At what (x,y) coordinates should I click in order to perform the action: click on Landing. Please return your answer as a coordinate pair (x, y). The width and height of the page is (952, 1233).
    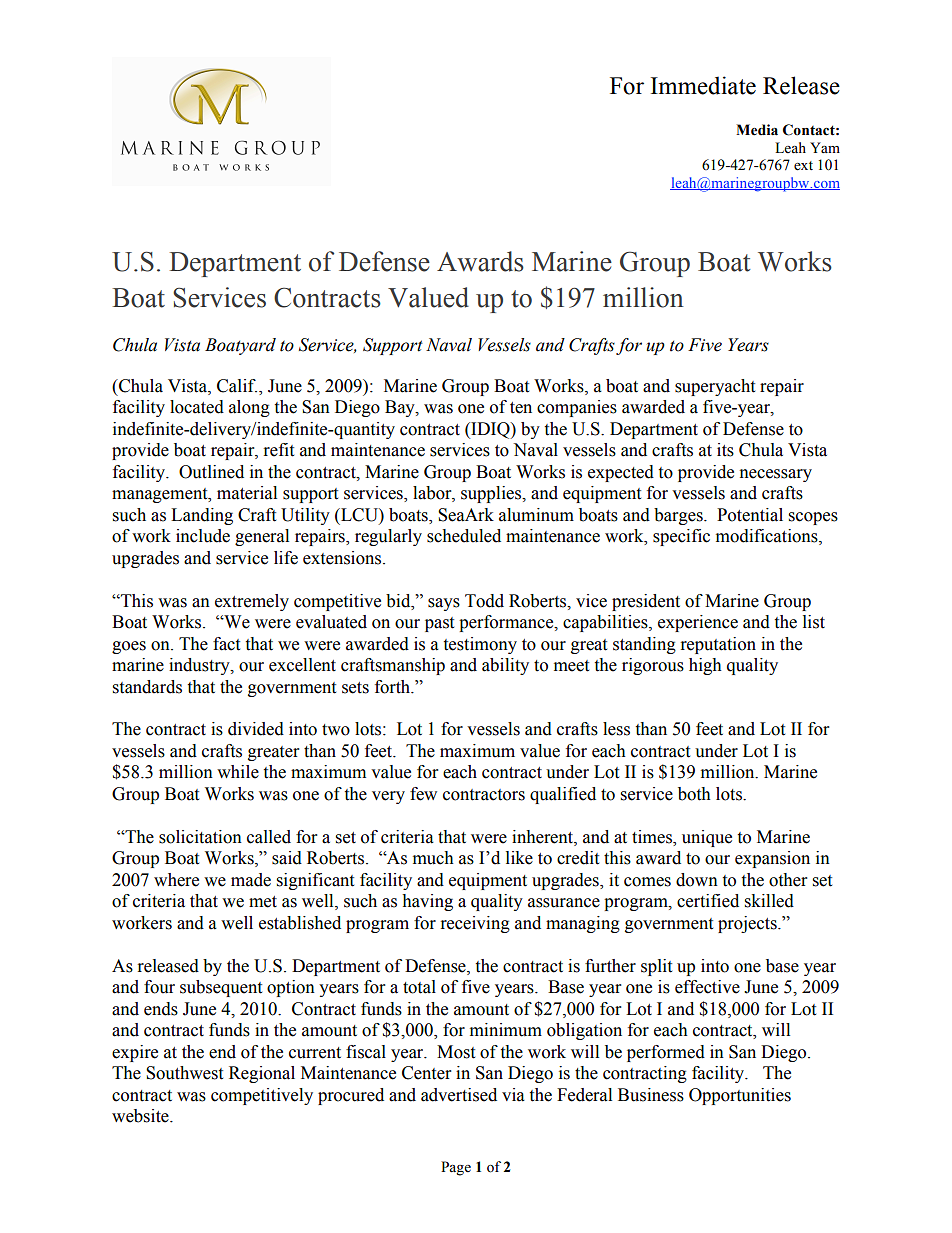
    Looking at the image, I should click on (202, 516).
